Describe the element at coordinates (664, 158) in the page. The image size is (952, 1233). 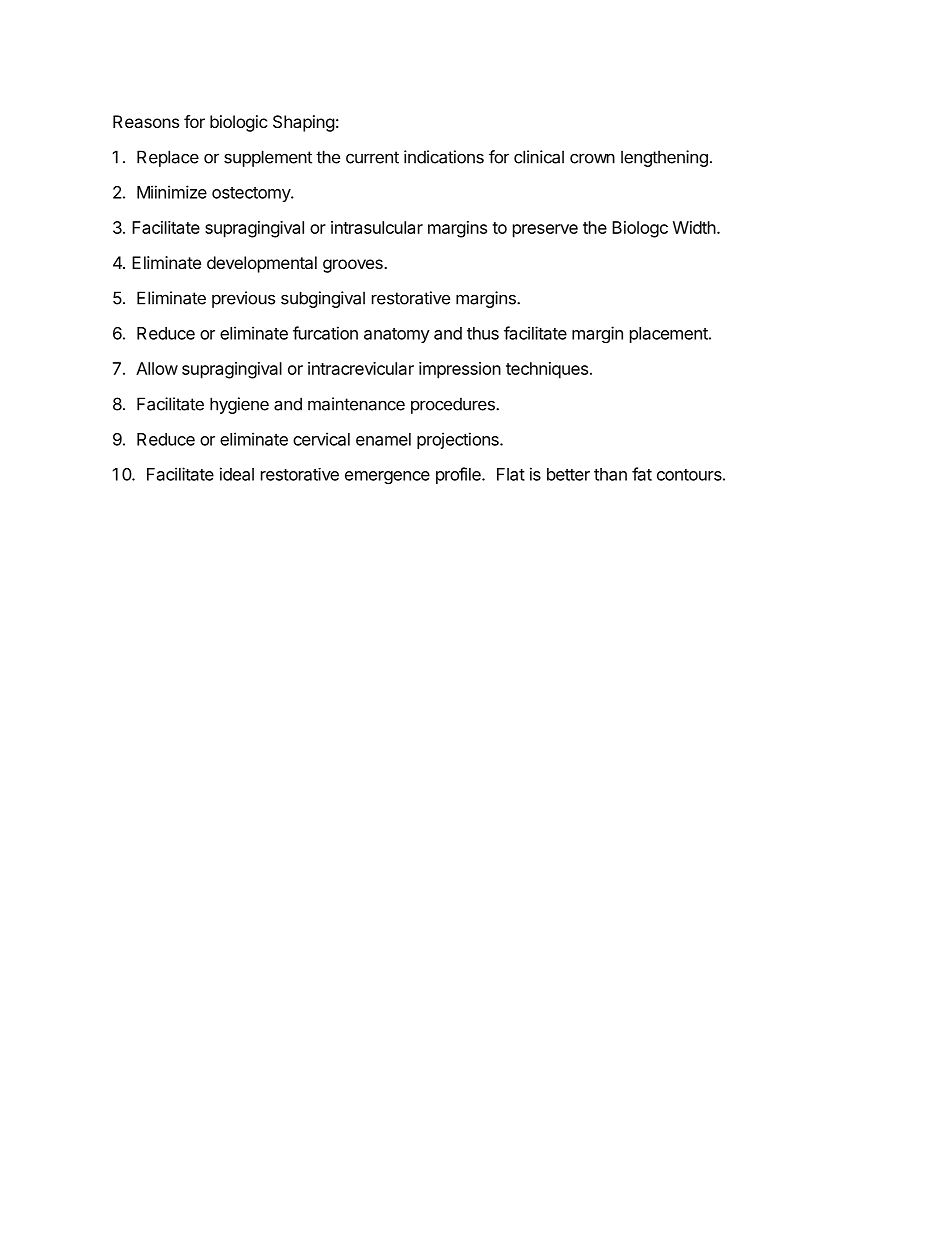
I see `lengthening` at that location.
